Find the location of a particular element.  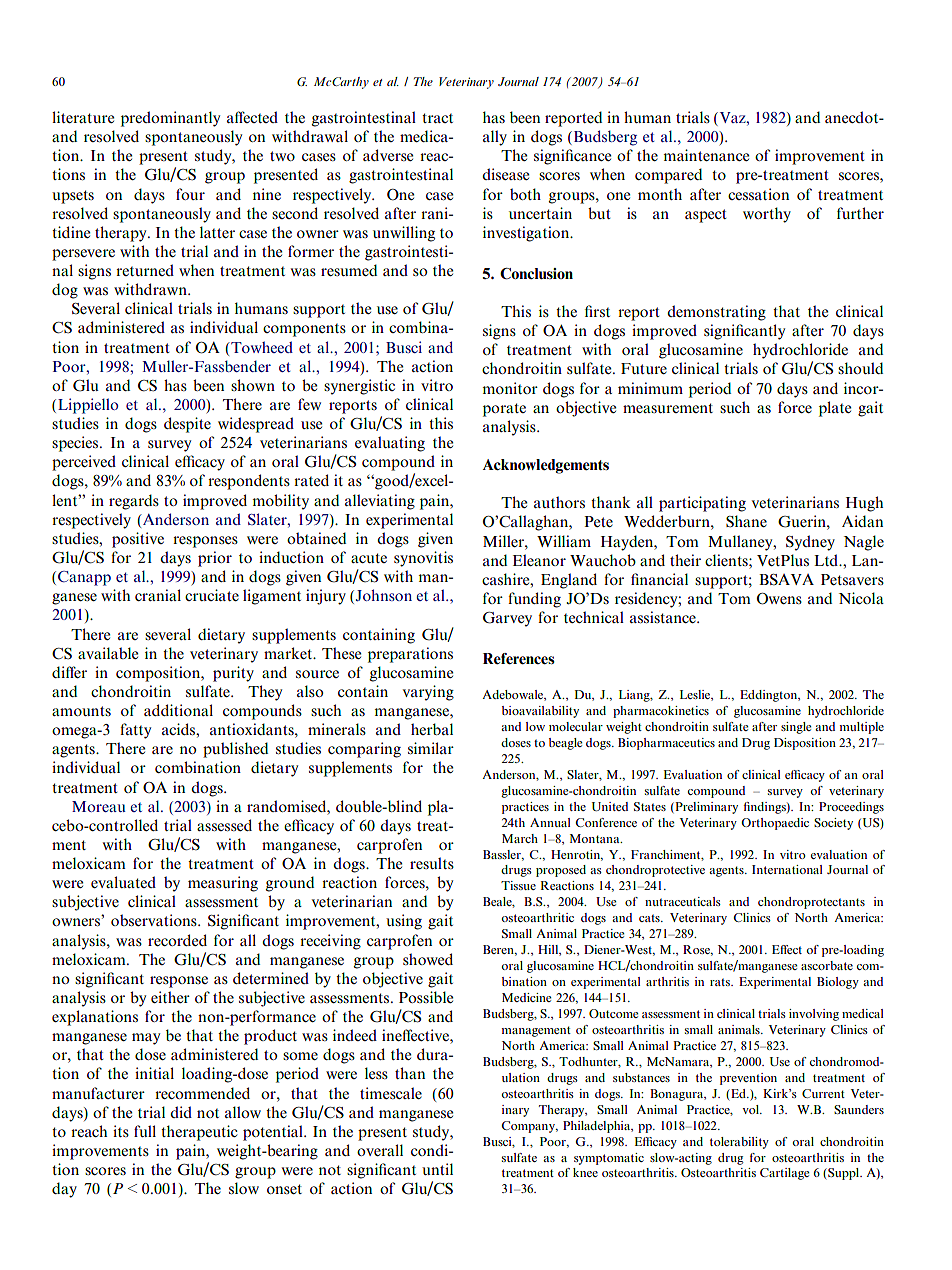

March is located at coordinates (520, 838).
